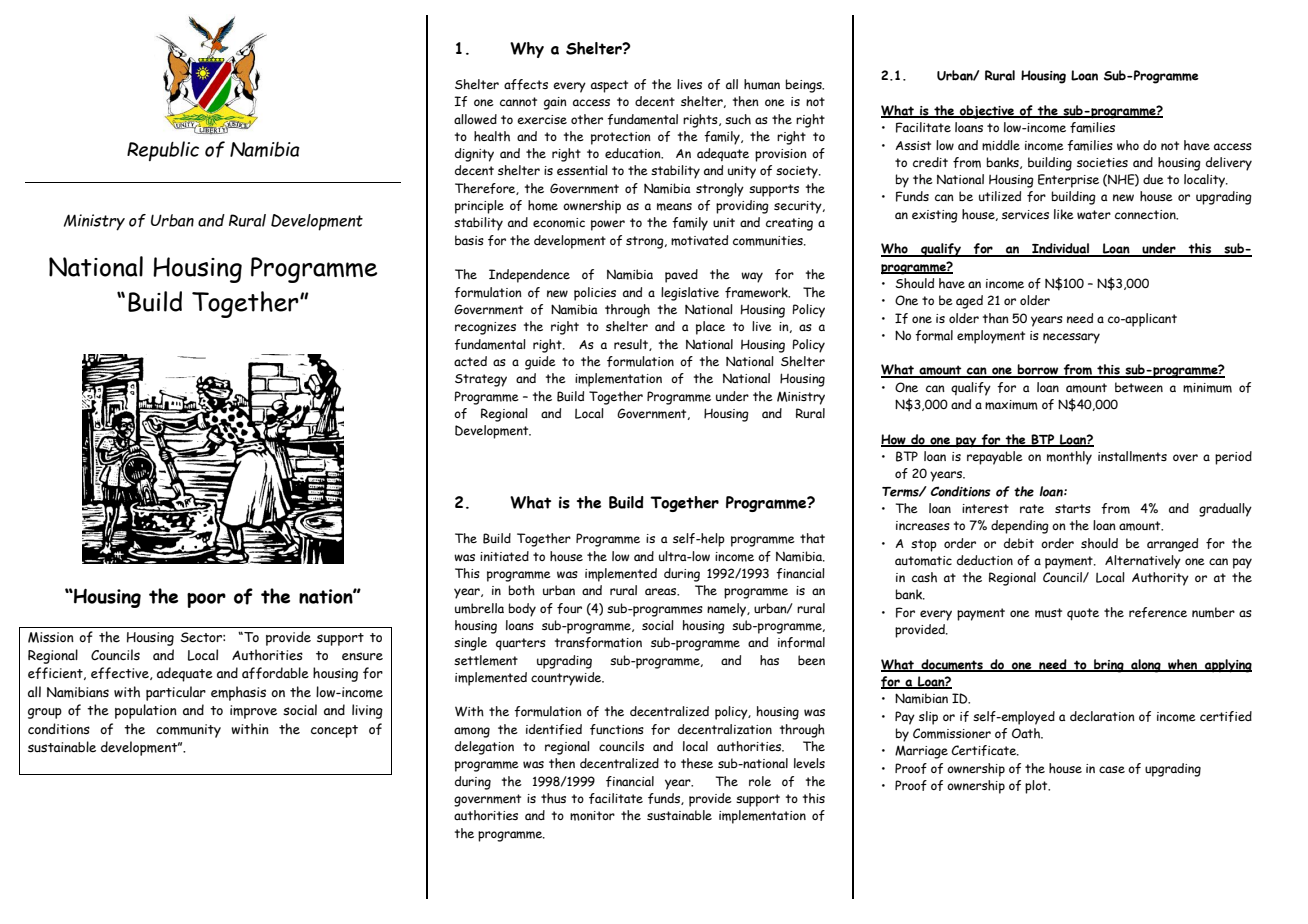  I want to click on Alternatively, so click(1143, 562).
